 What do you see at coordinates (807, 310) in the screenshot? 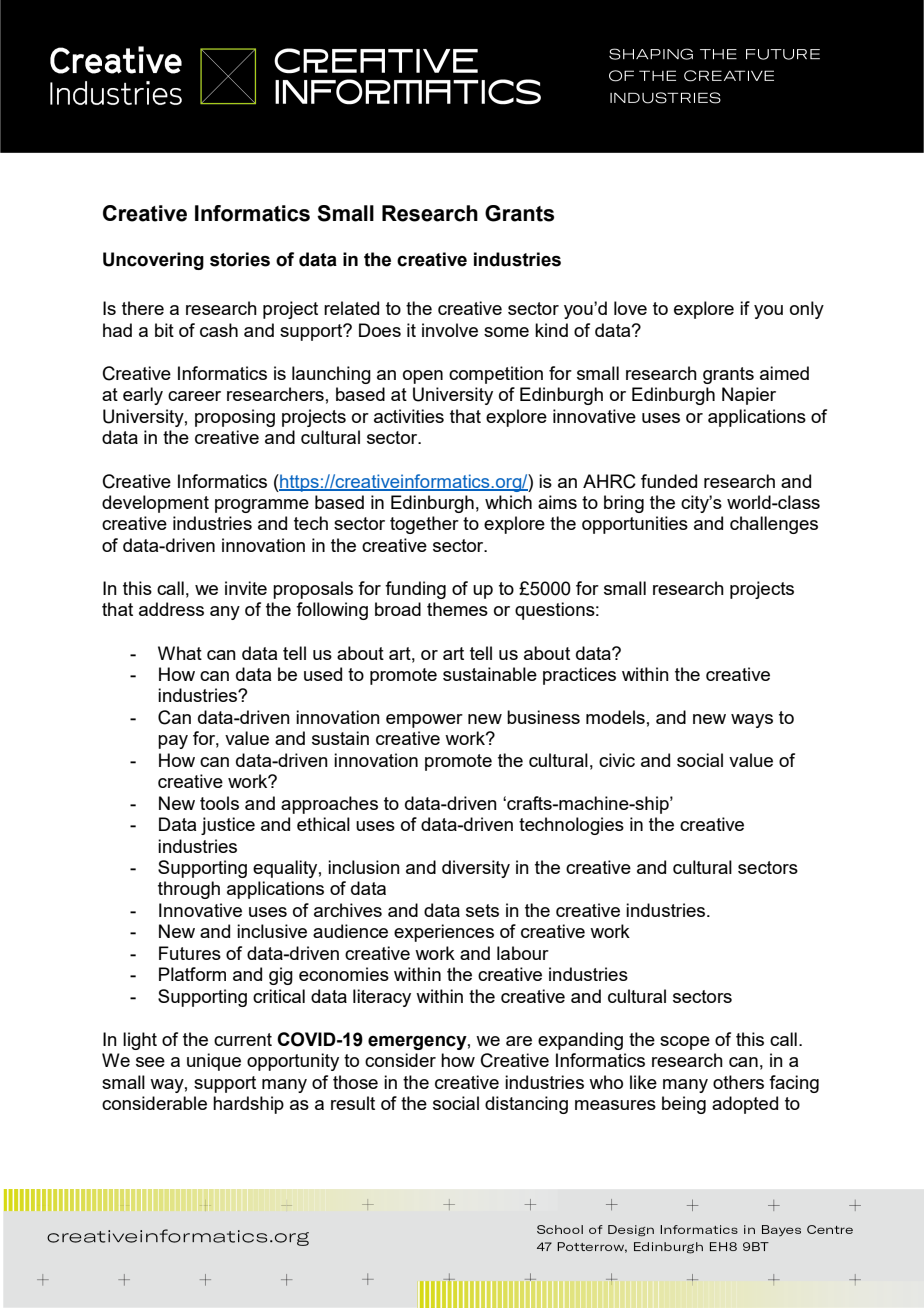
I see `only` at bounding box center [807, 310].
